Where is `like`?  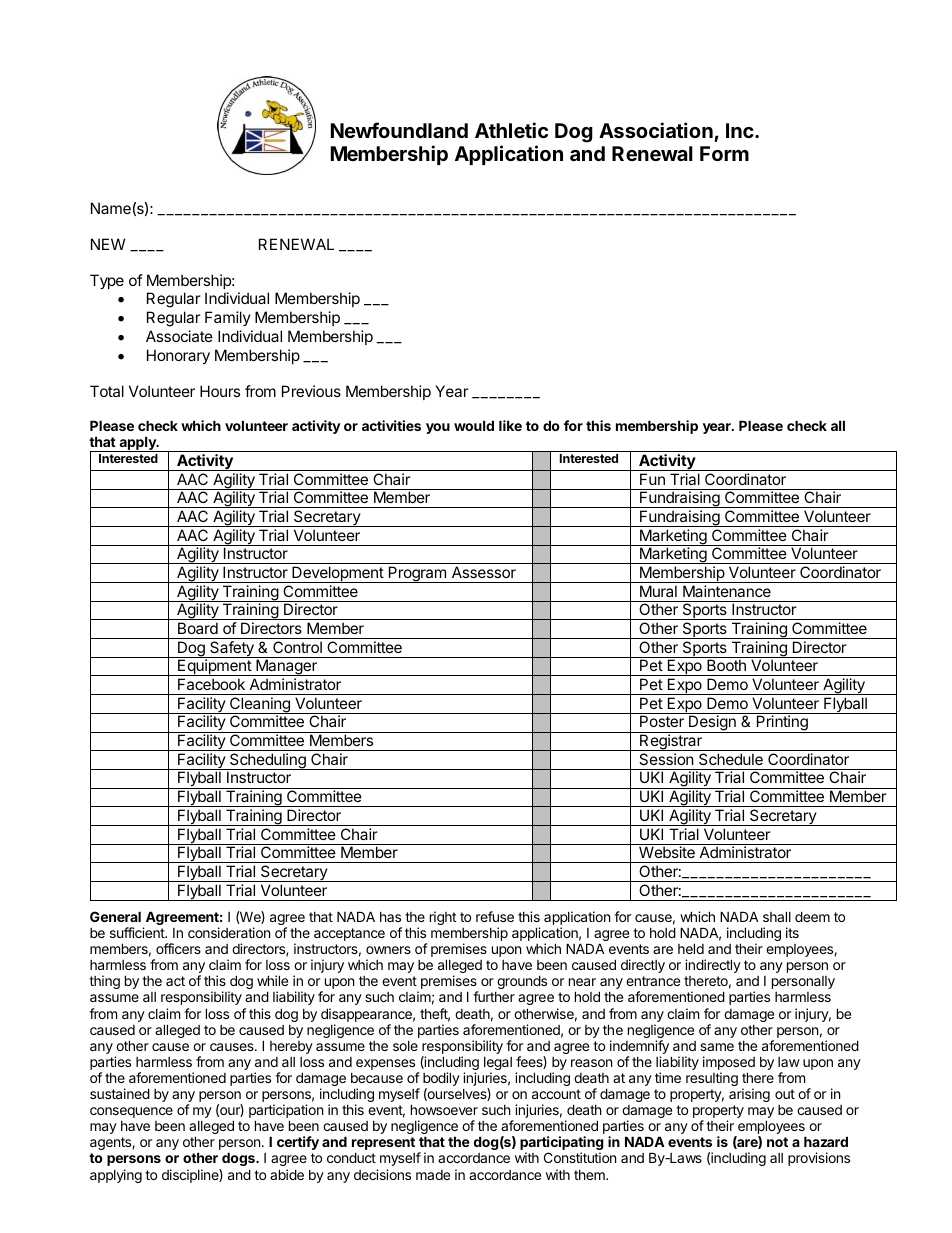 like is located at coordinates (510, 425).
